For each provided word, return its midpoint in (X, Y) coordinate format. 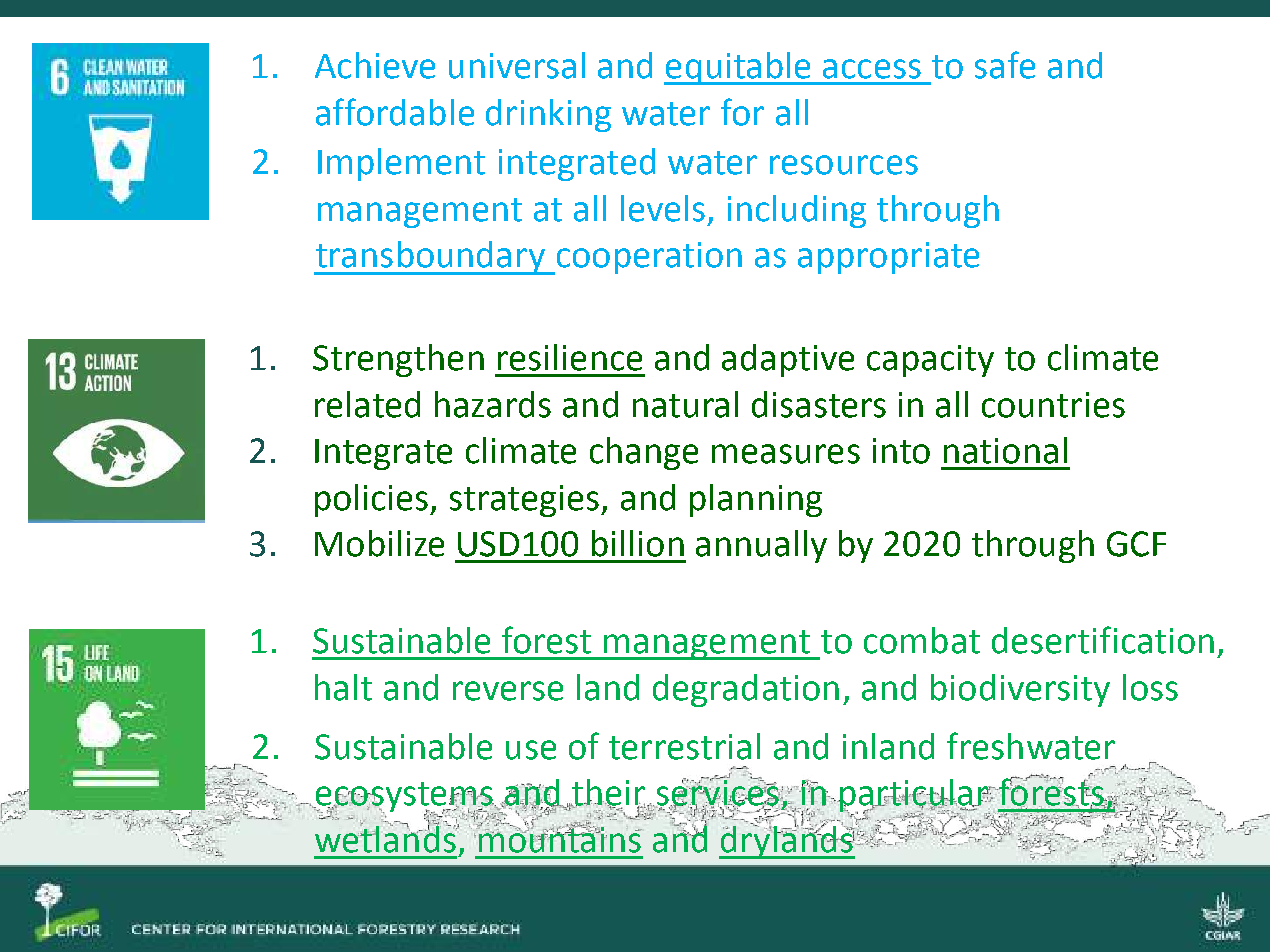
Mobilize (379, 543)
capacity (930, 361)
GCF (1136, 544)
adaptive (788, 360)
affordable (395, 112)
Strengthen (398, 360)
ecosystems (404, 798)
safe (1005, 65)
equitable (738, 68)
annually (761, 546)
